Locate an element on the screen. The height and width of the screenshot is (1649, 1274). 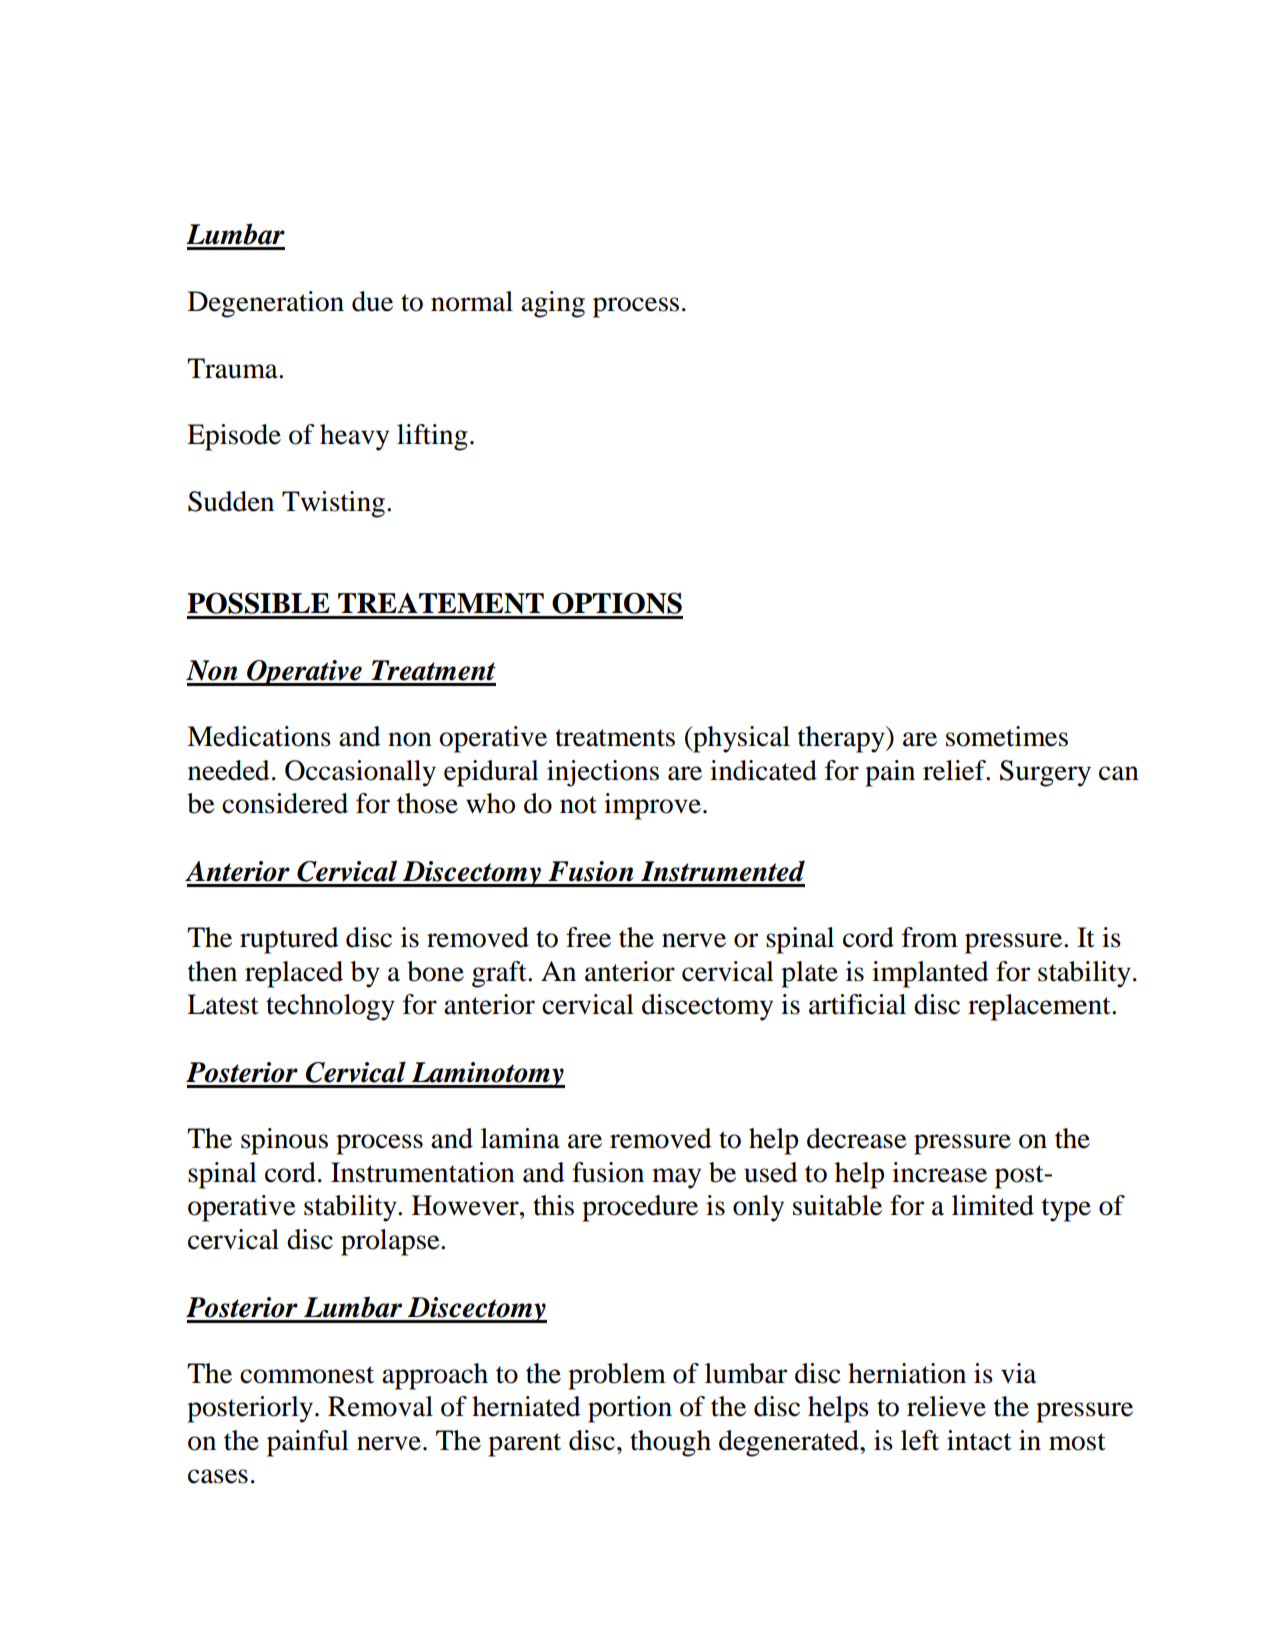
though is located at coordinates (670, 1443).
